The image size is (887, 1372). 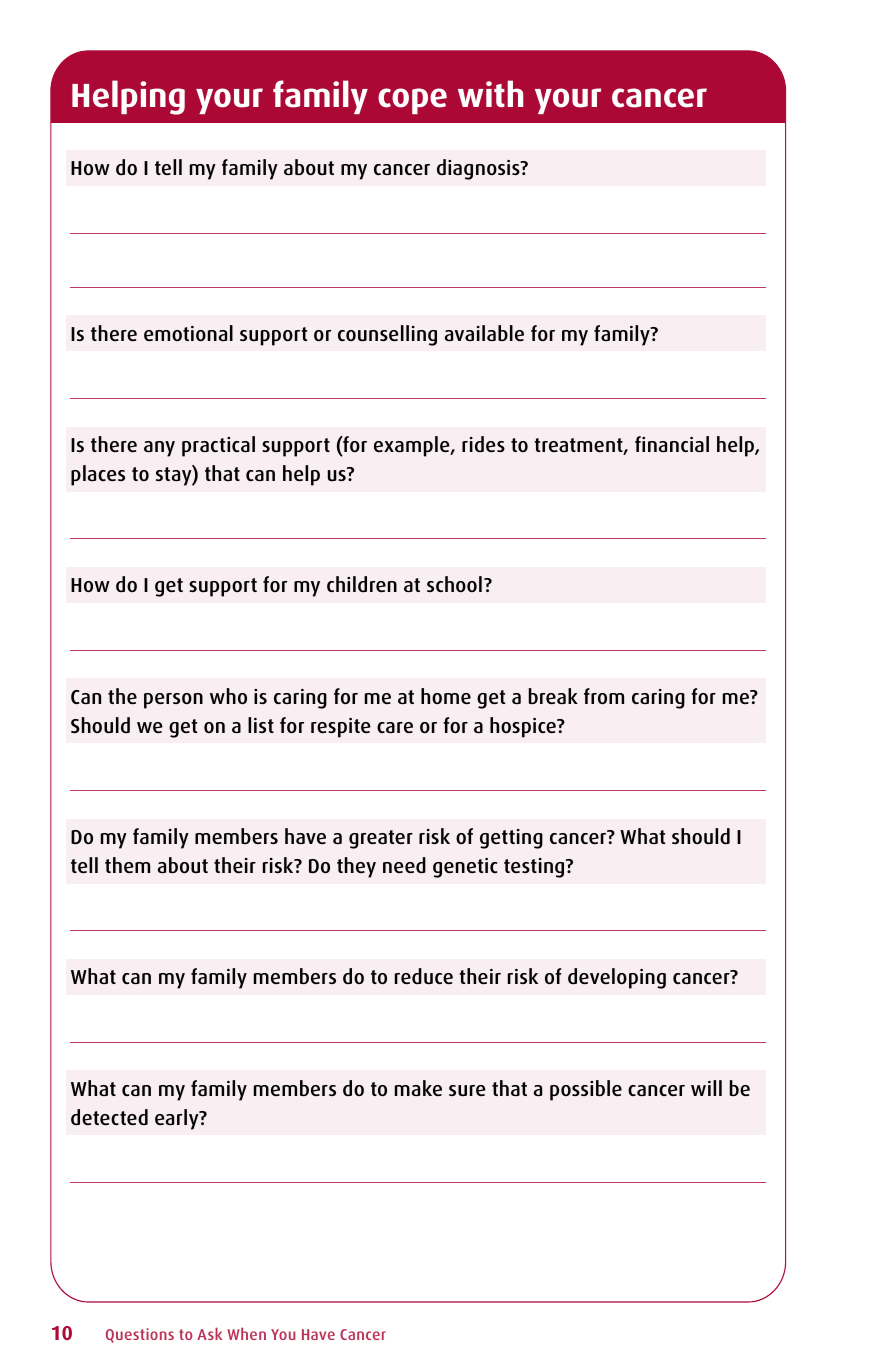 I want to click on with, so click(x=490, y=93).
